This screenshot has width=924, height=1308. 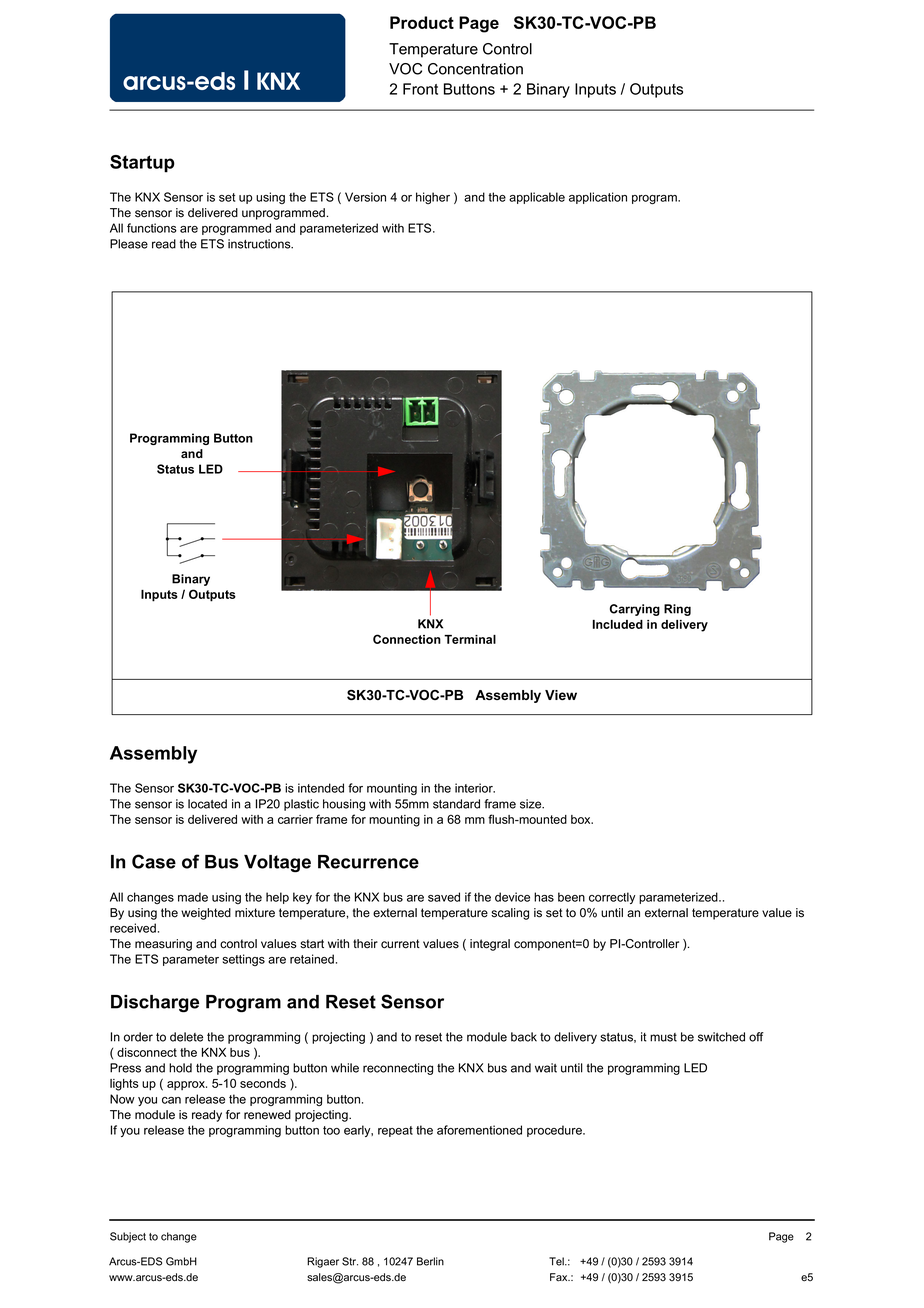 I want to click on box, so click(x=582, y=819).
